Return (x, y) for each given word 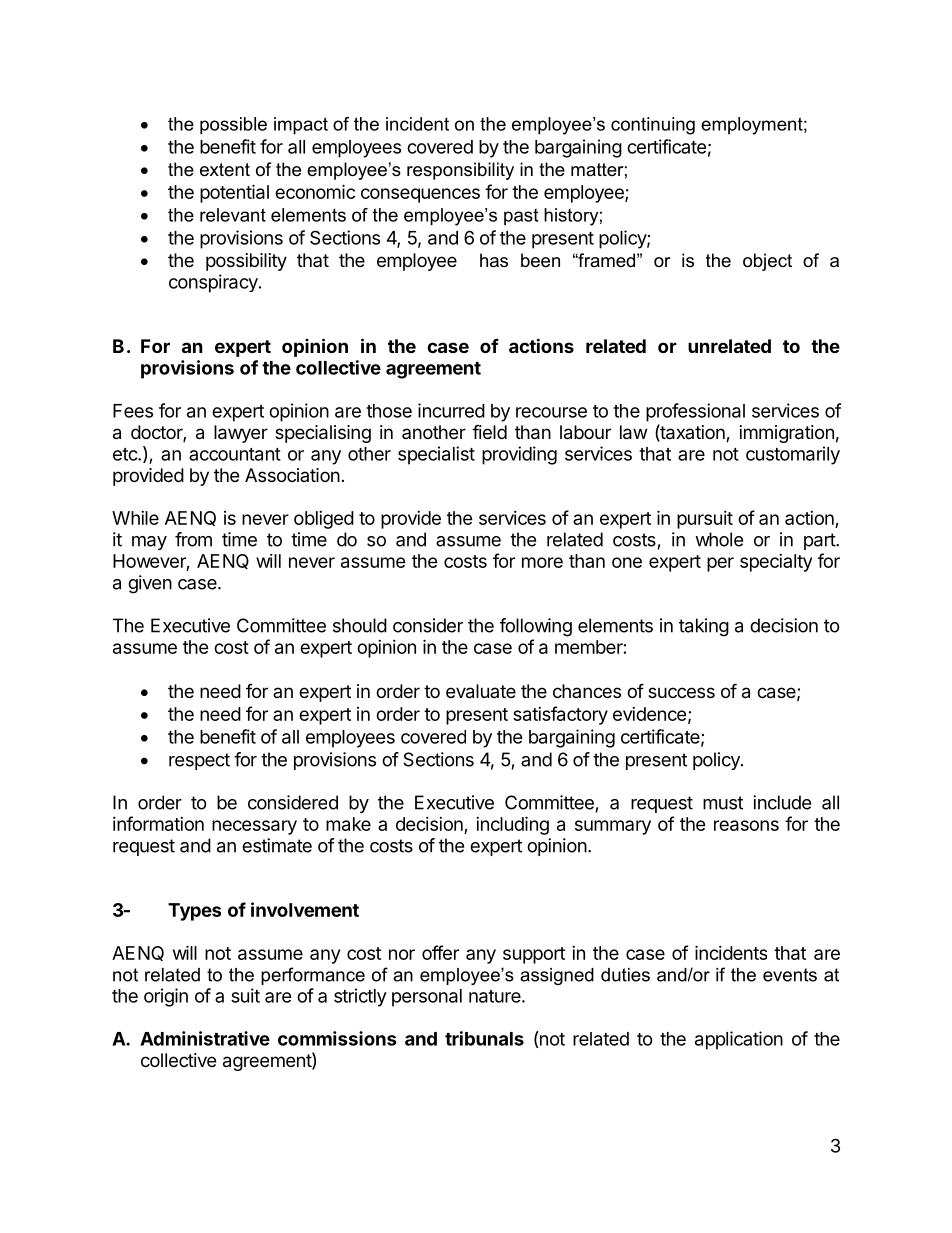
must (723, 803)
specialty (776, 563)
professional (695, 412)
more (542, 562)
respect (199, 761)
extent (225, 170)
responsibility (460, 171)
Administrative (205, 1038)
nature (496, 996)
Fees (133, 411)
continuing (653, 126)
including (512, 825)
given (150, 584)
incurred (451, 410)
